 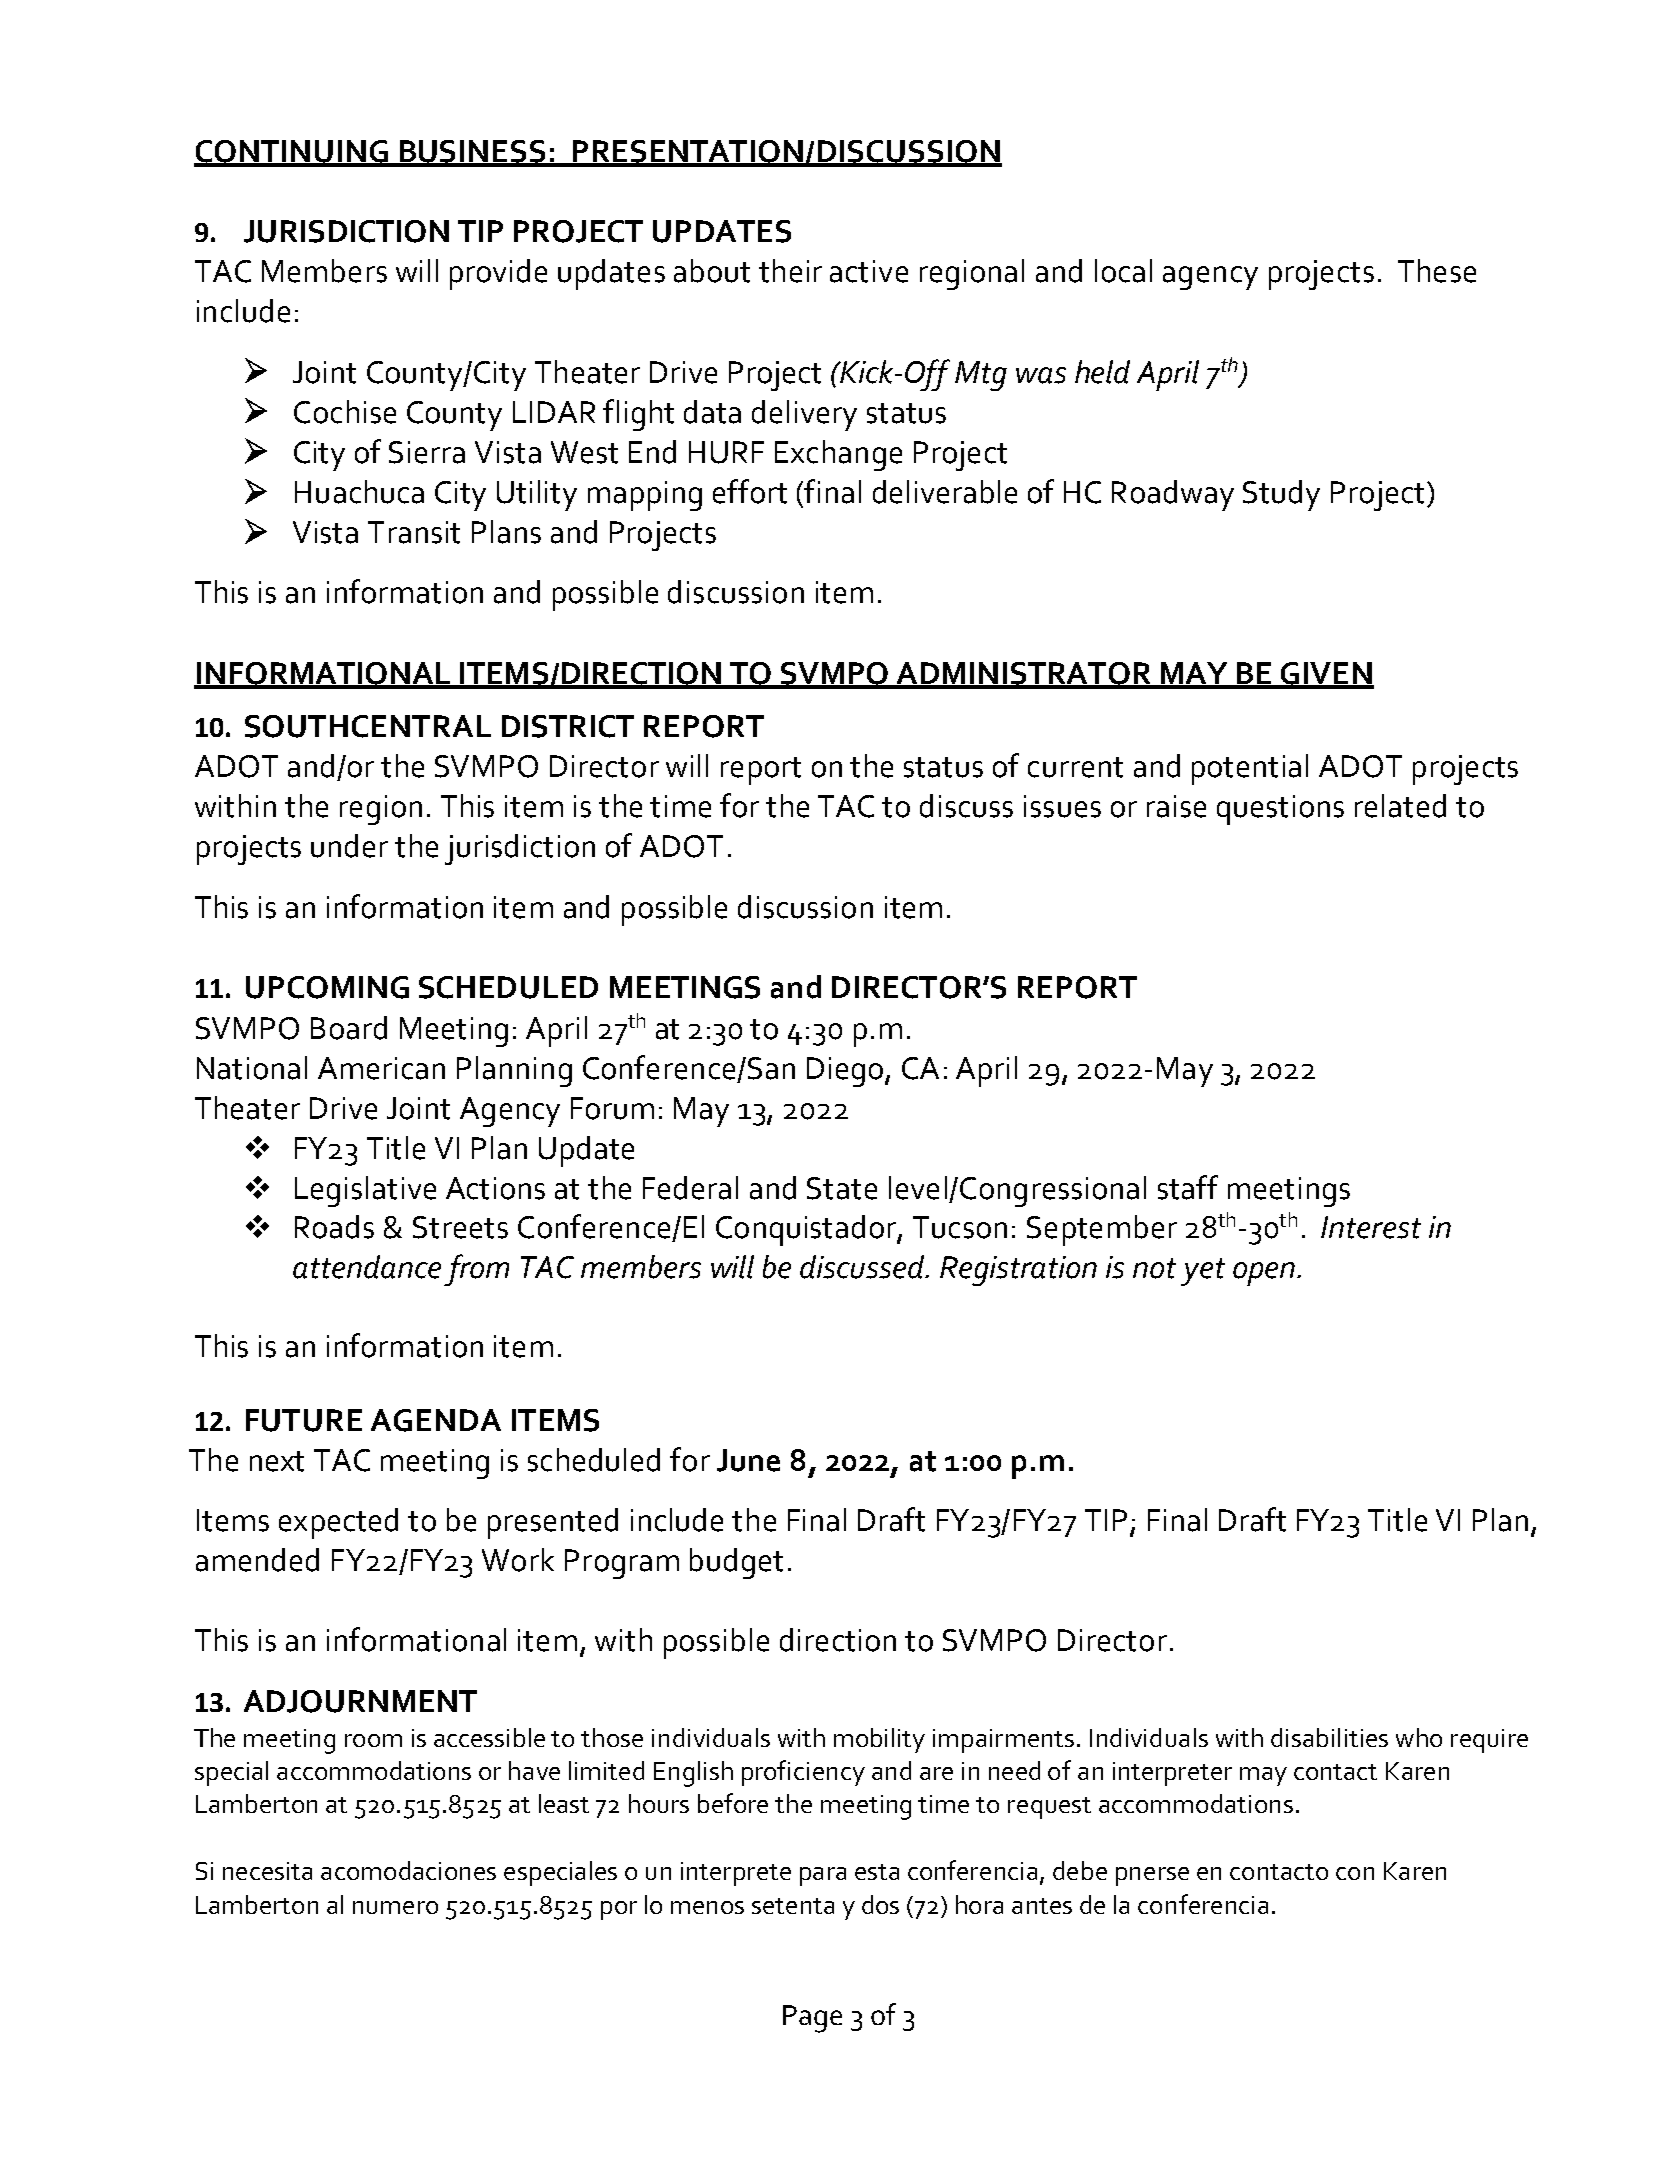 I want to click on active, so click(x=869, y=271).
